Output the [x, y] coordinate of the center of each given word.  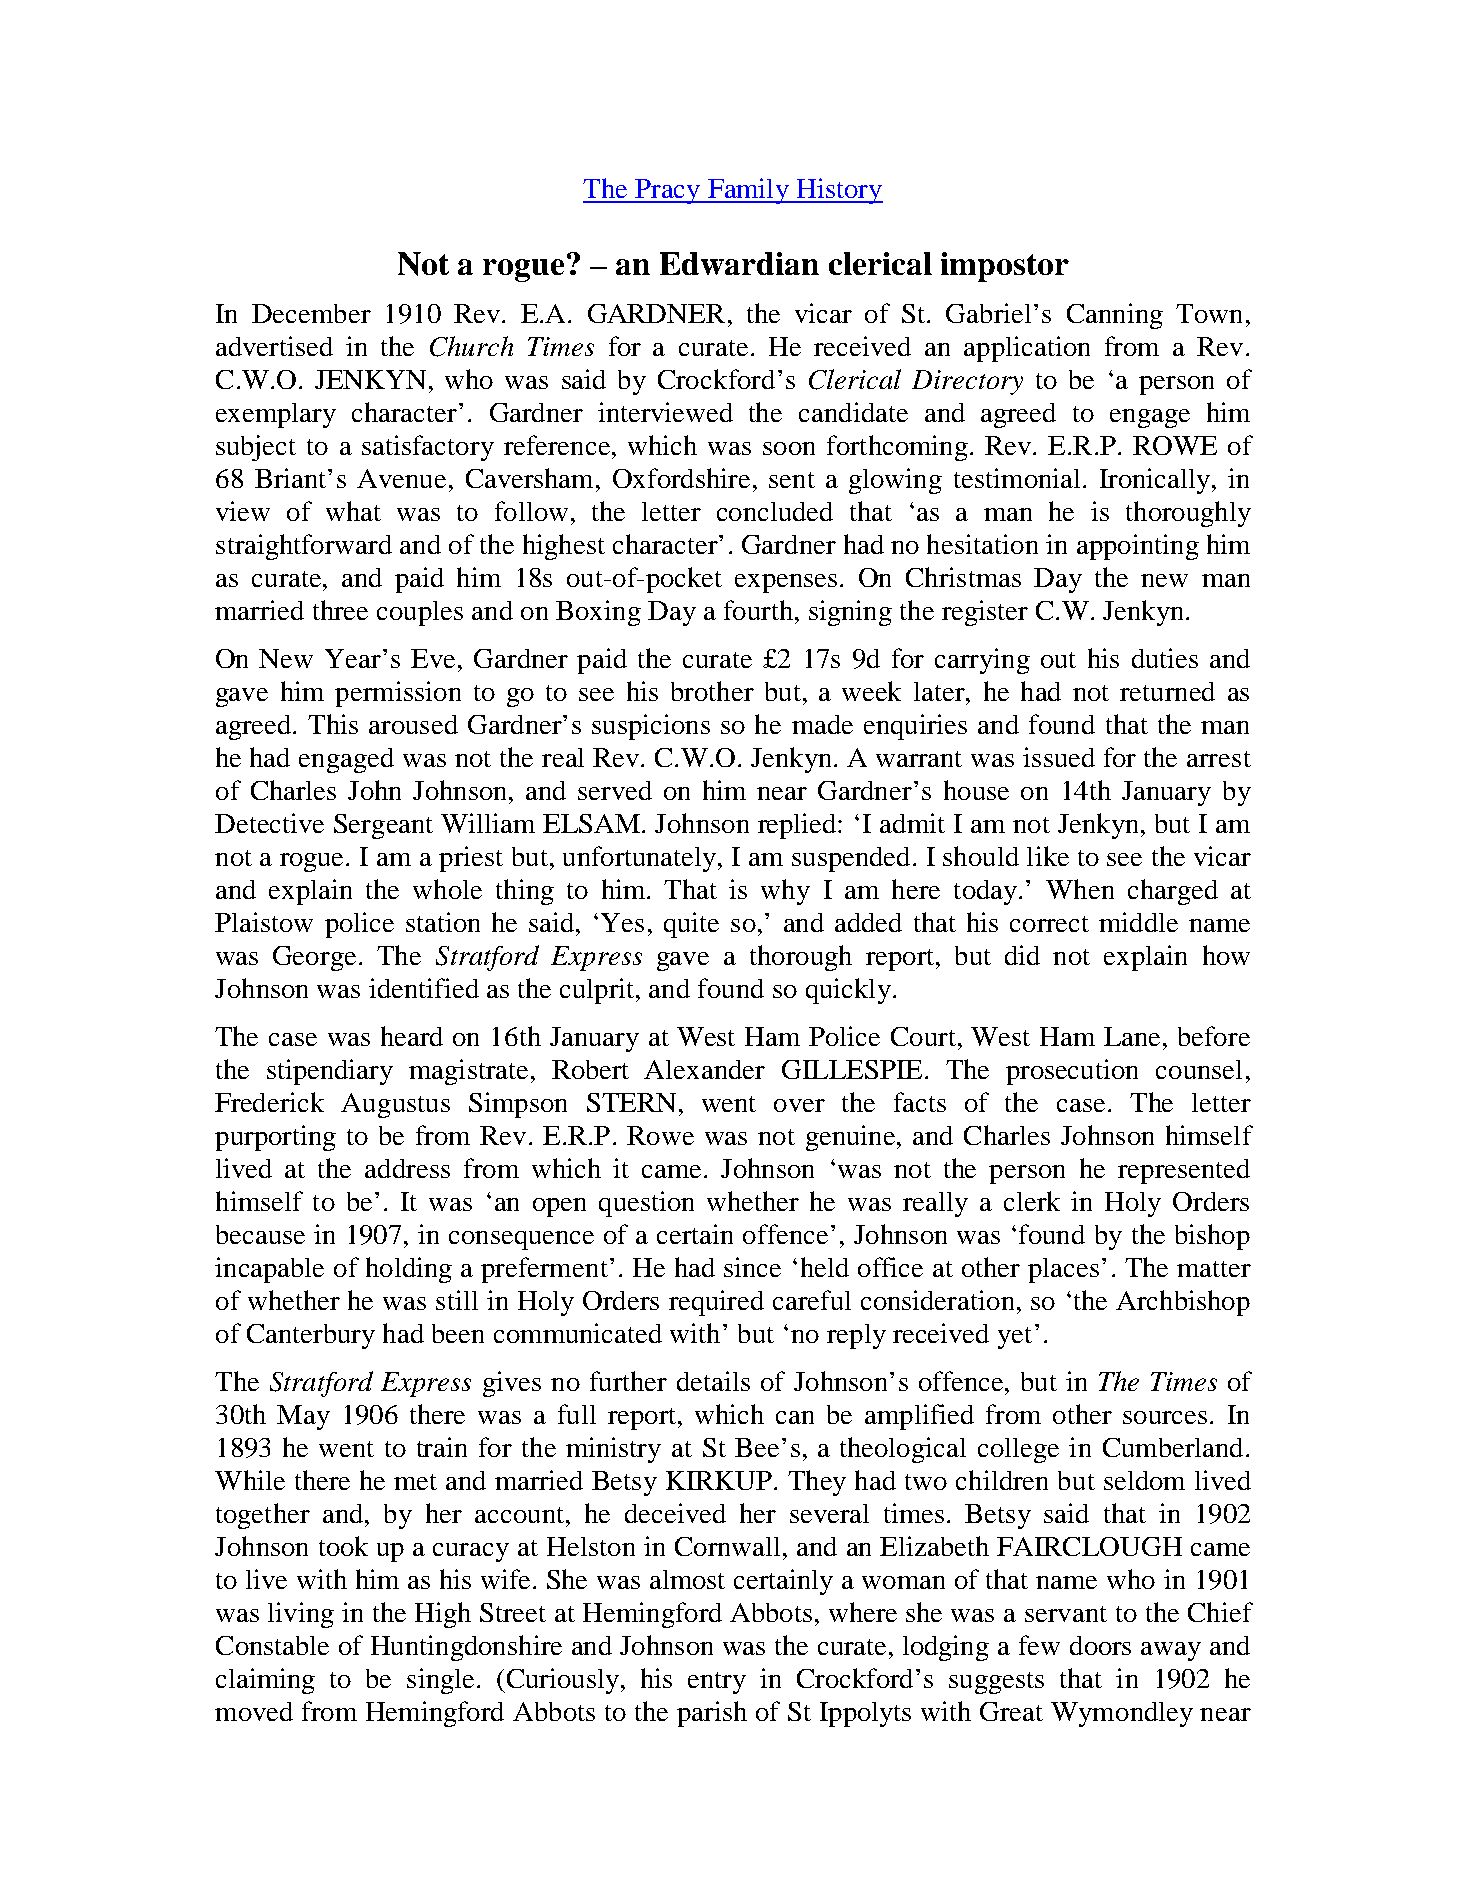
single [440, 1681]
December [311, 313]
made [822, 724]
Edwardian [739, 263]
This [333, 724]
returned [1167, 691]
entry [717, 1683]
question [646, 1204]
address [407, 1168]
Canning [1115, 316]
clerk [1032, 1201]
